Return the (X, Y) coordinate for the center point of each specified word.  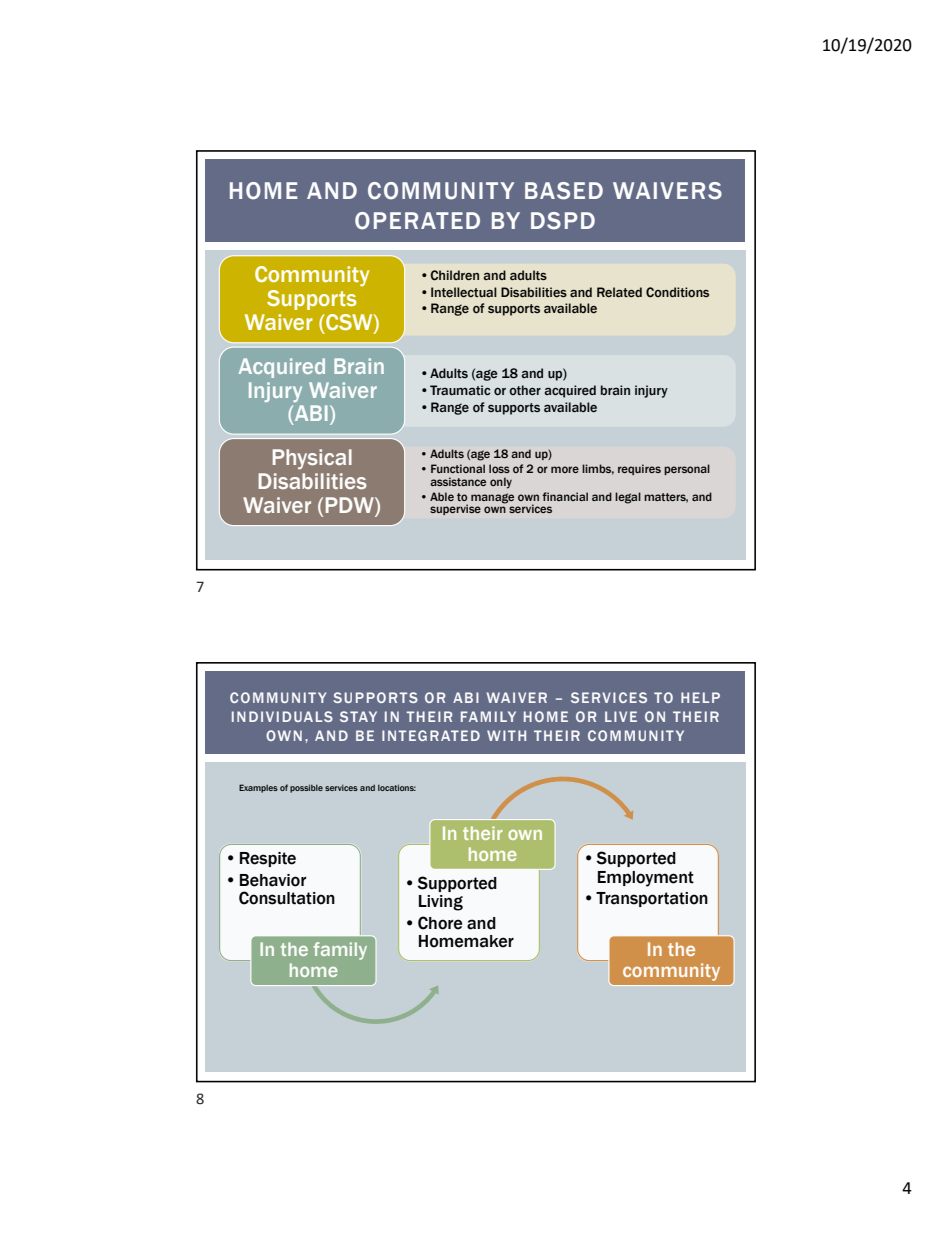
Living (441, 903)
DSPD (563, 221)
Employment (646, 879)
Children (454, 275)
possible (306, 788)
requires (639, 469)
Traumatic (460, 390)
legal (628, 498)
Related (619, 292)
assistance (458, 481)
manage (492, 498)
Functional (458, 468)
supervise (455, 509)
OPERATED (417, 221)
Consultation (287, 898)
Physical (312, 459)
